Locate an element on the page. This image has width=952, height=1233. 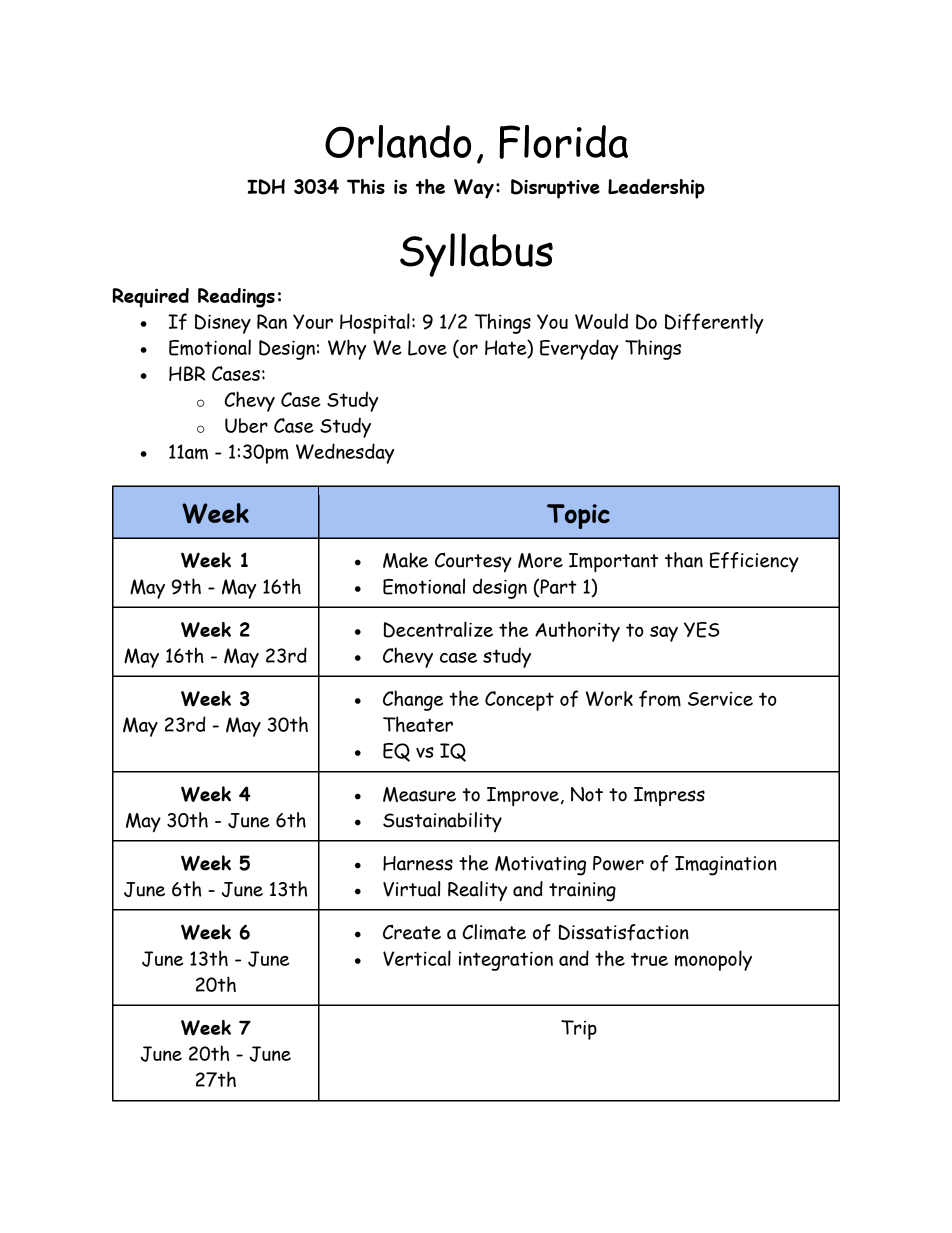
Love is located at coordinates (427, 348).
